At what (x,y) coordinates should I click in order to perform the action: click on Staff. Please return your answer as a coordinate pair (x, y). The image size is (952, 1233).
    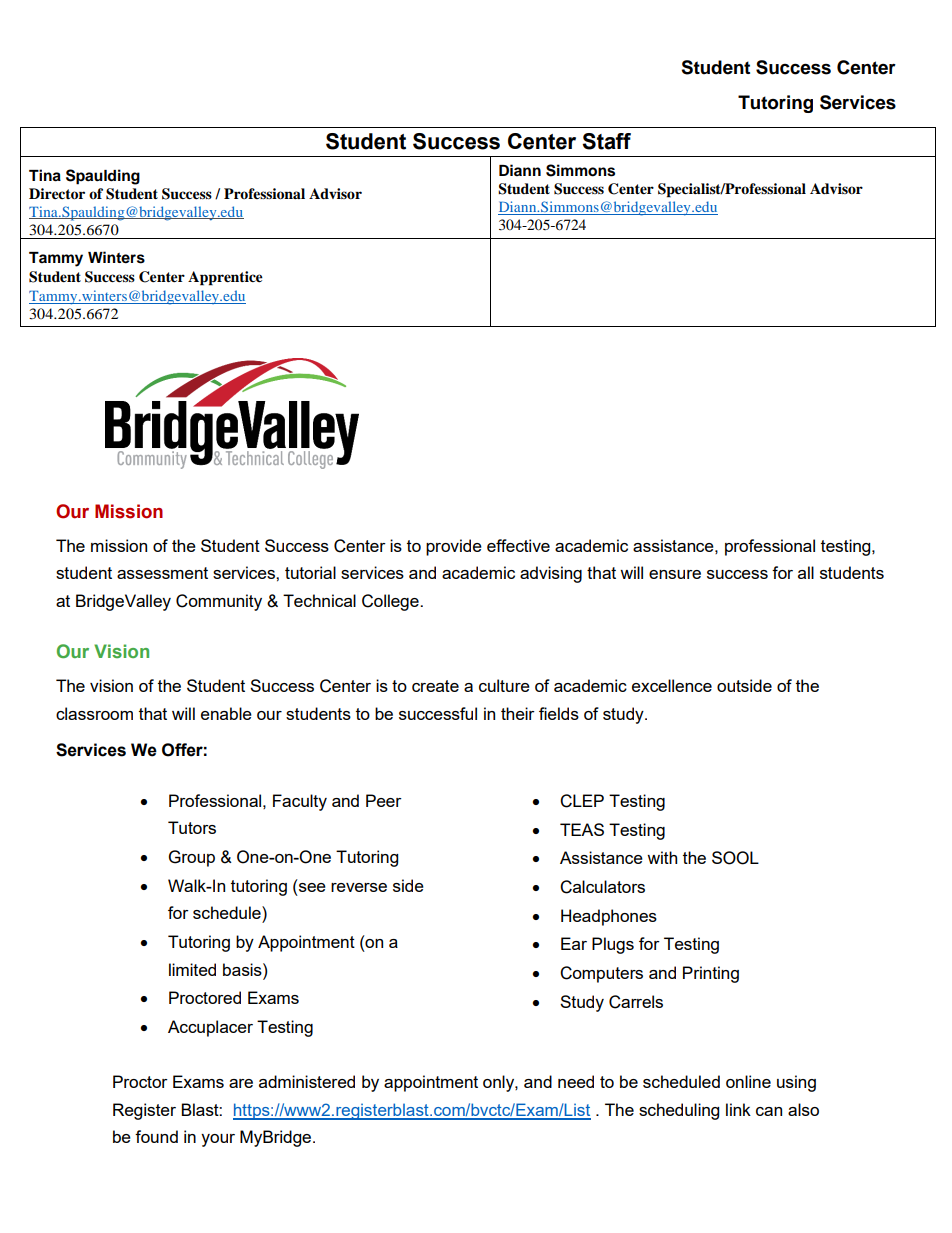
    Looking at the image, I should click on (606, 141).
